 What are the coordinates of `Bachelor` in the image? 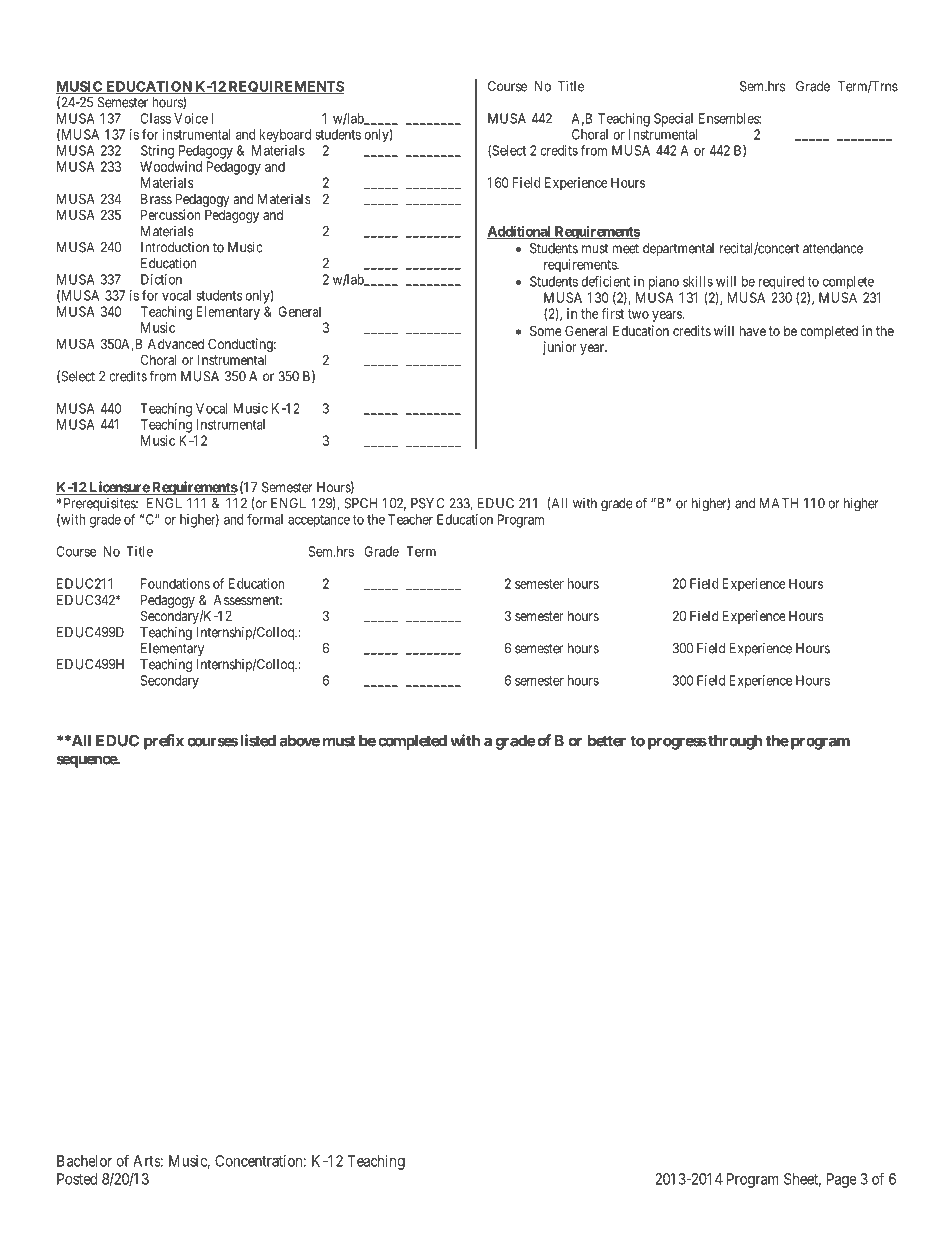 It's located at (84, 1161).
